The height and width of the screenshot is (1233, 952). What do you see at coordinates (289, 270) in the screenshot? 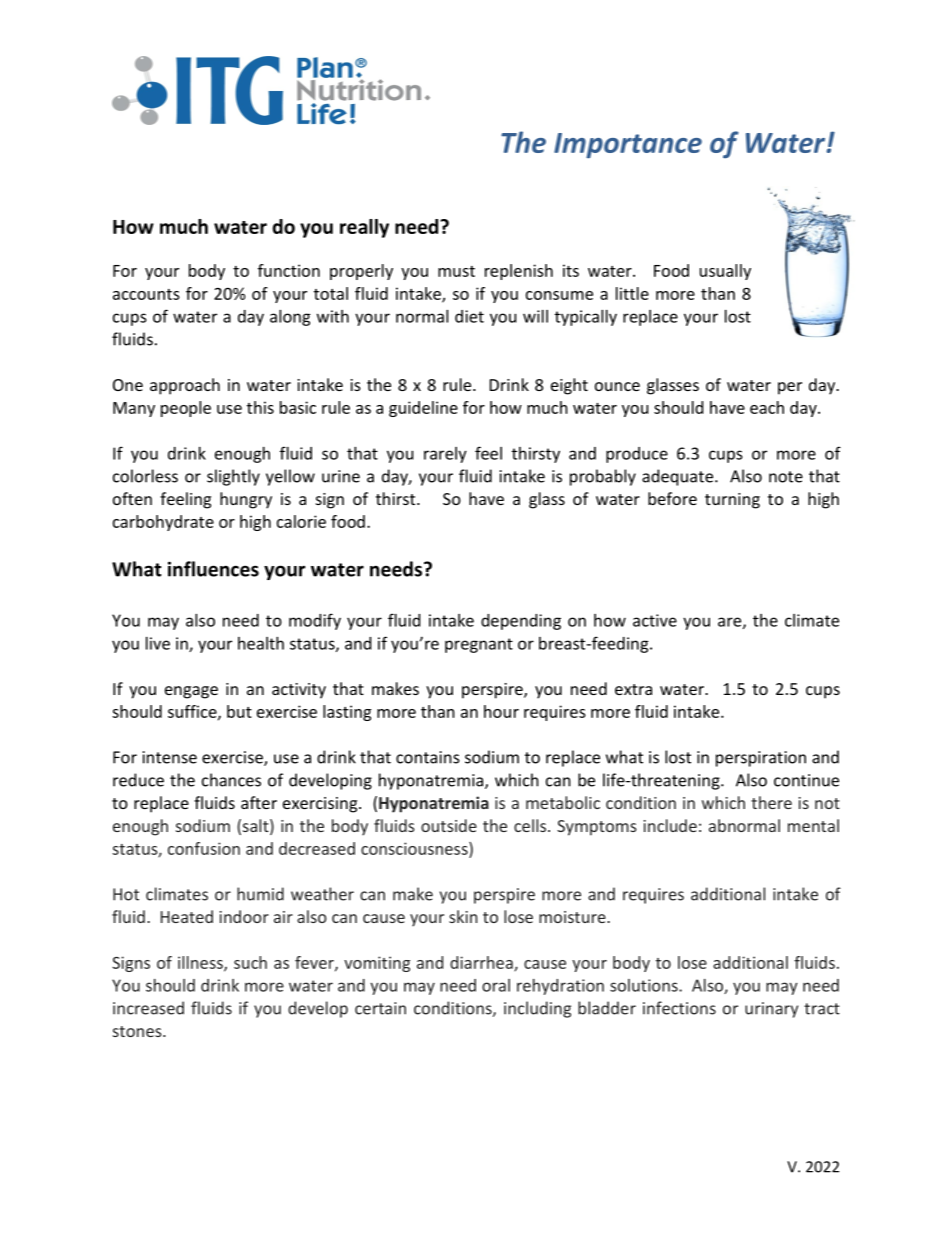
I see `function` at bounding box center [289, 270].
